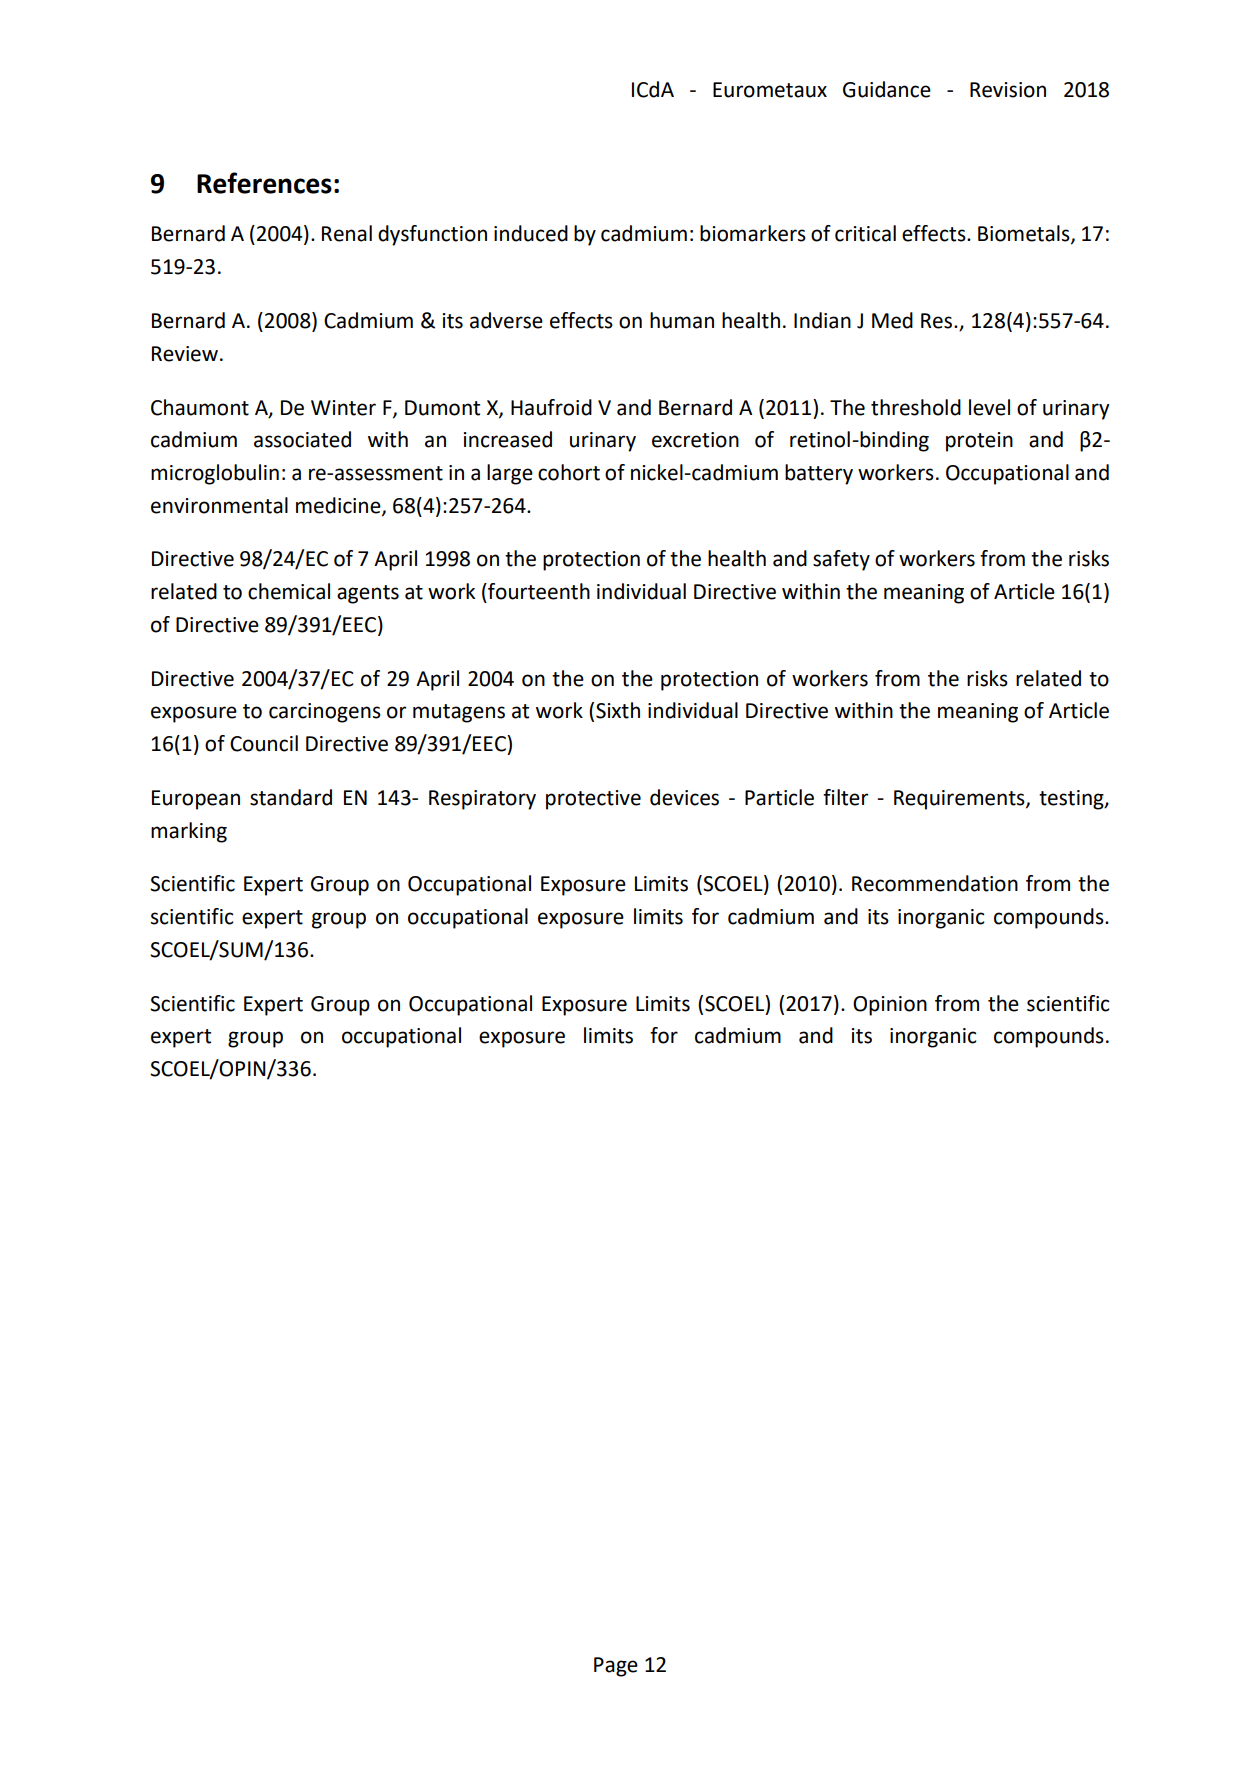 The width and height of the screenshot is (1260, 1782). Describe the element at coordinates (593, 800) in the screenshot. I see `protective` at that location.
